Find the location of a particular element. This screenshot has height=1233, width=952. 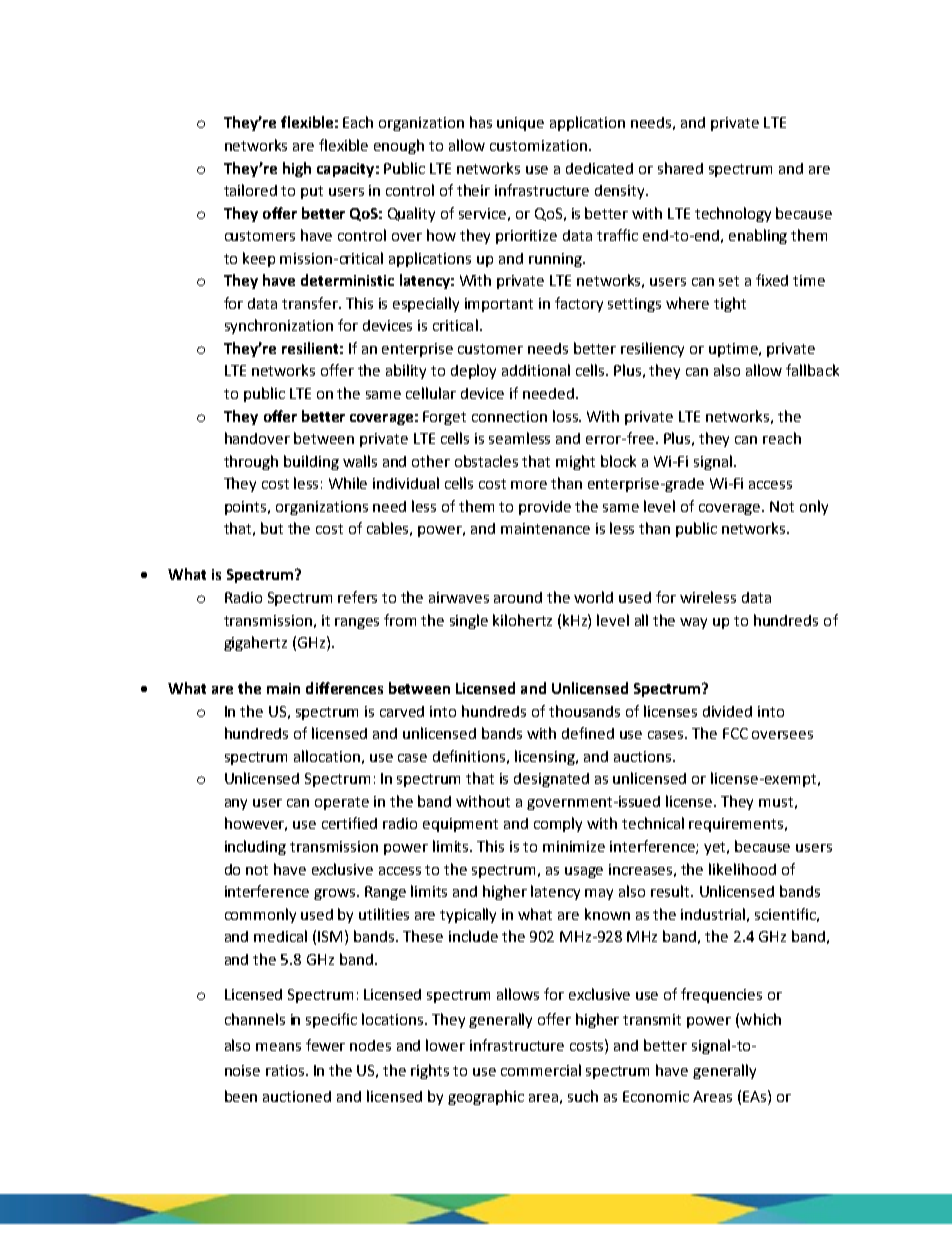

fallback is located at coordinates (812, 370).
